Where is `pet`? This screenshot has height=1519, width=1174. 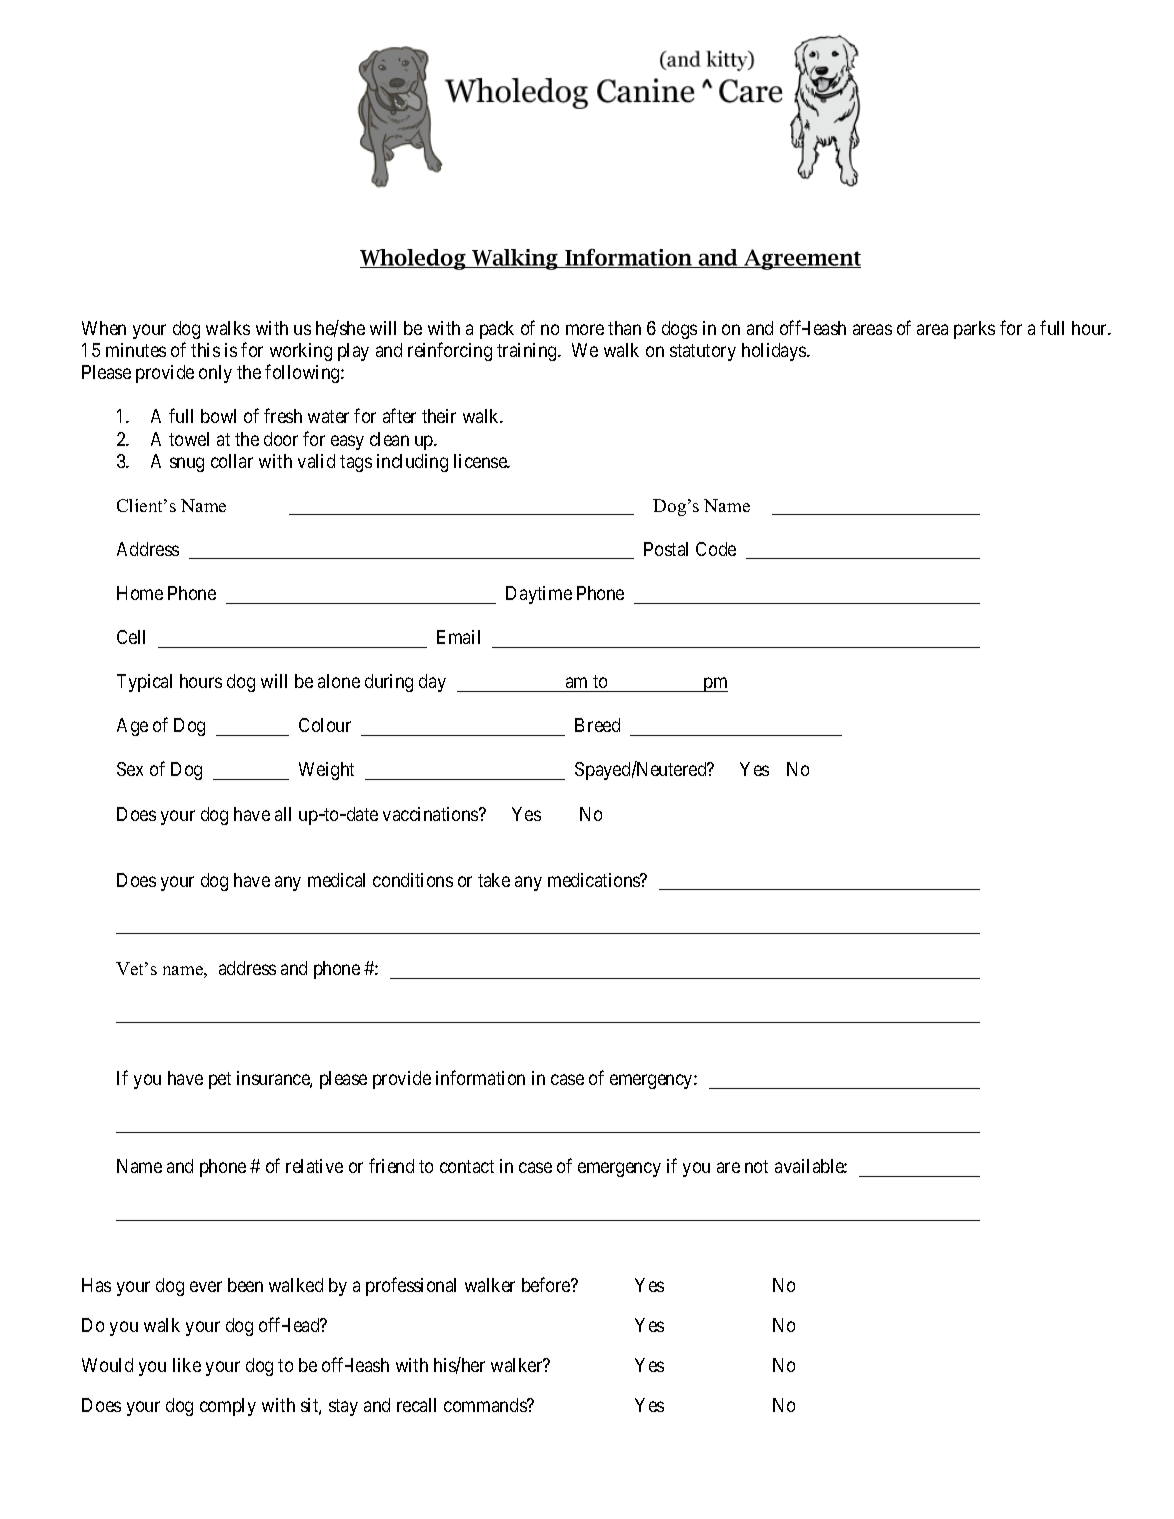
pet is located at coordinates (220, 1080).
